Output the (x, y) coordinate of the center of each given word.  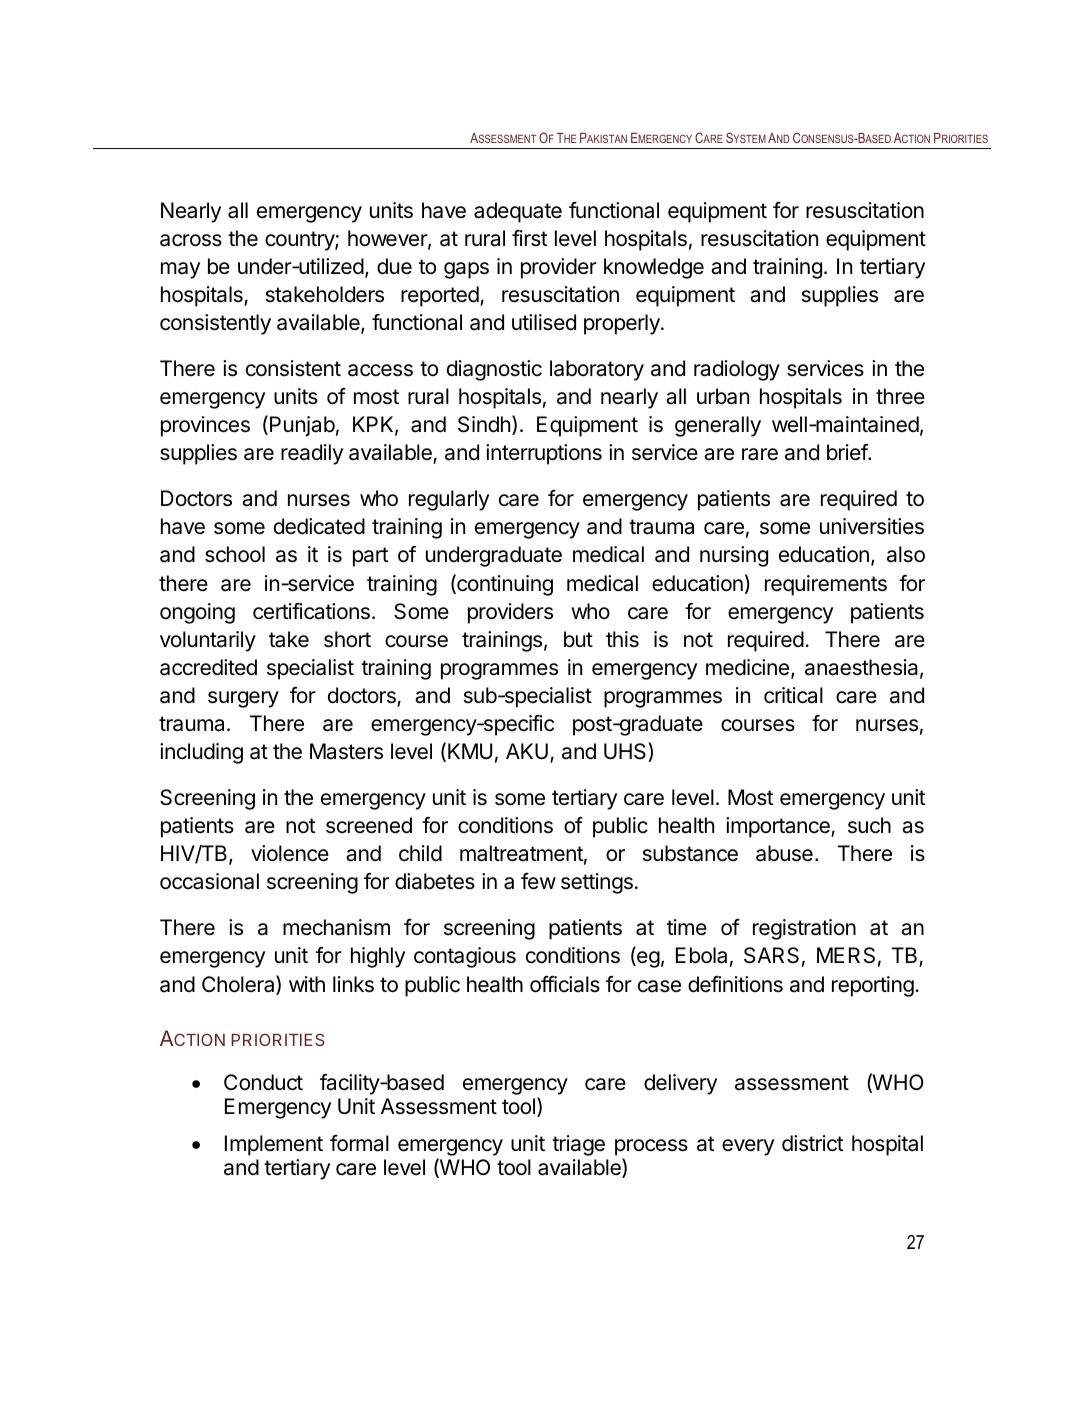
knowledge (654, 268)
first (529, 238)
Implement (274, 1145)
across (191, 240)
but (578, 639)
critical (793, 695)
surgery (243, 699)
